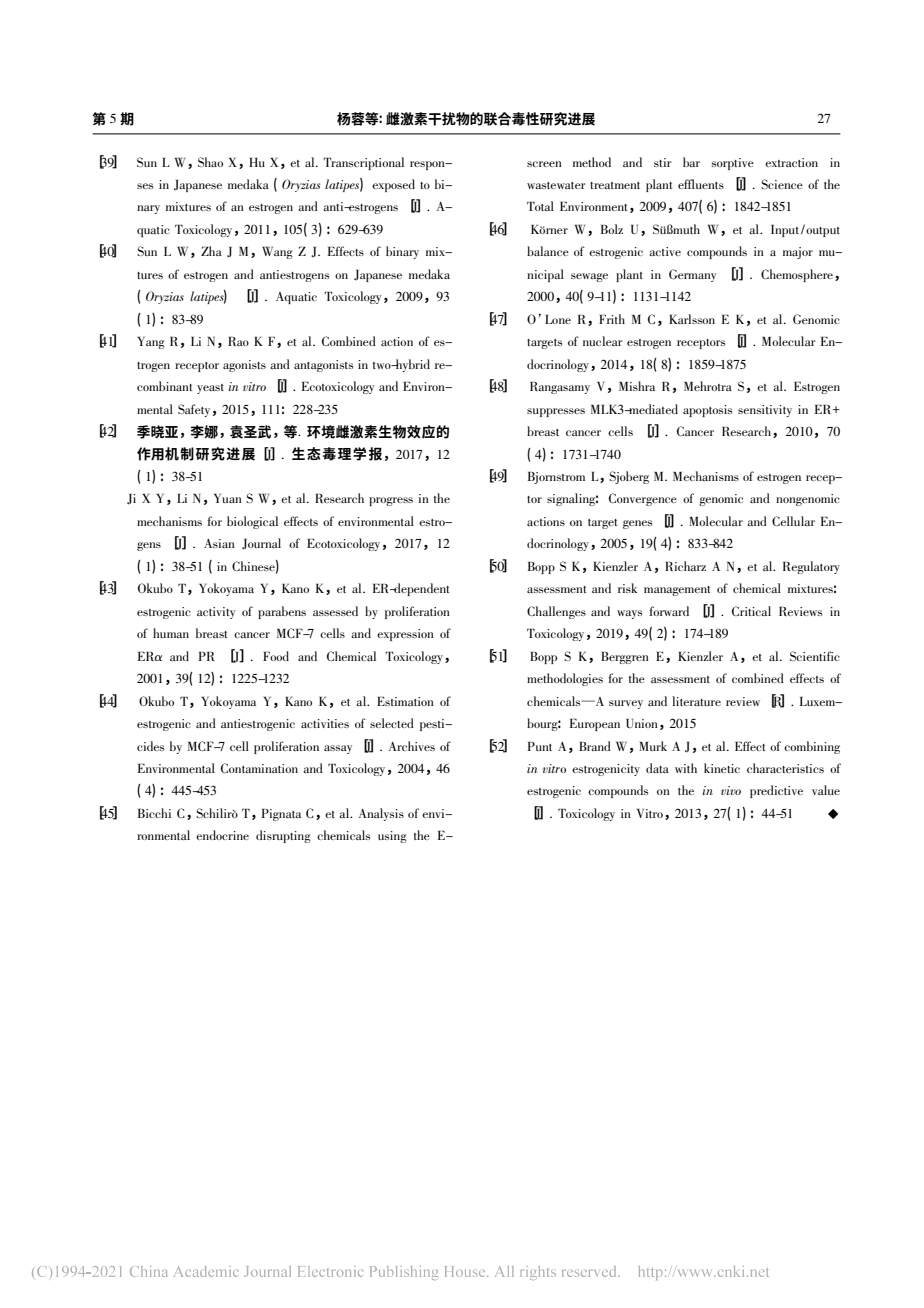 The image size is (924, 1308). What do you see at coordinates (392, 837) in the document?
I see `using` at bounding box center [392, 837].
